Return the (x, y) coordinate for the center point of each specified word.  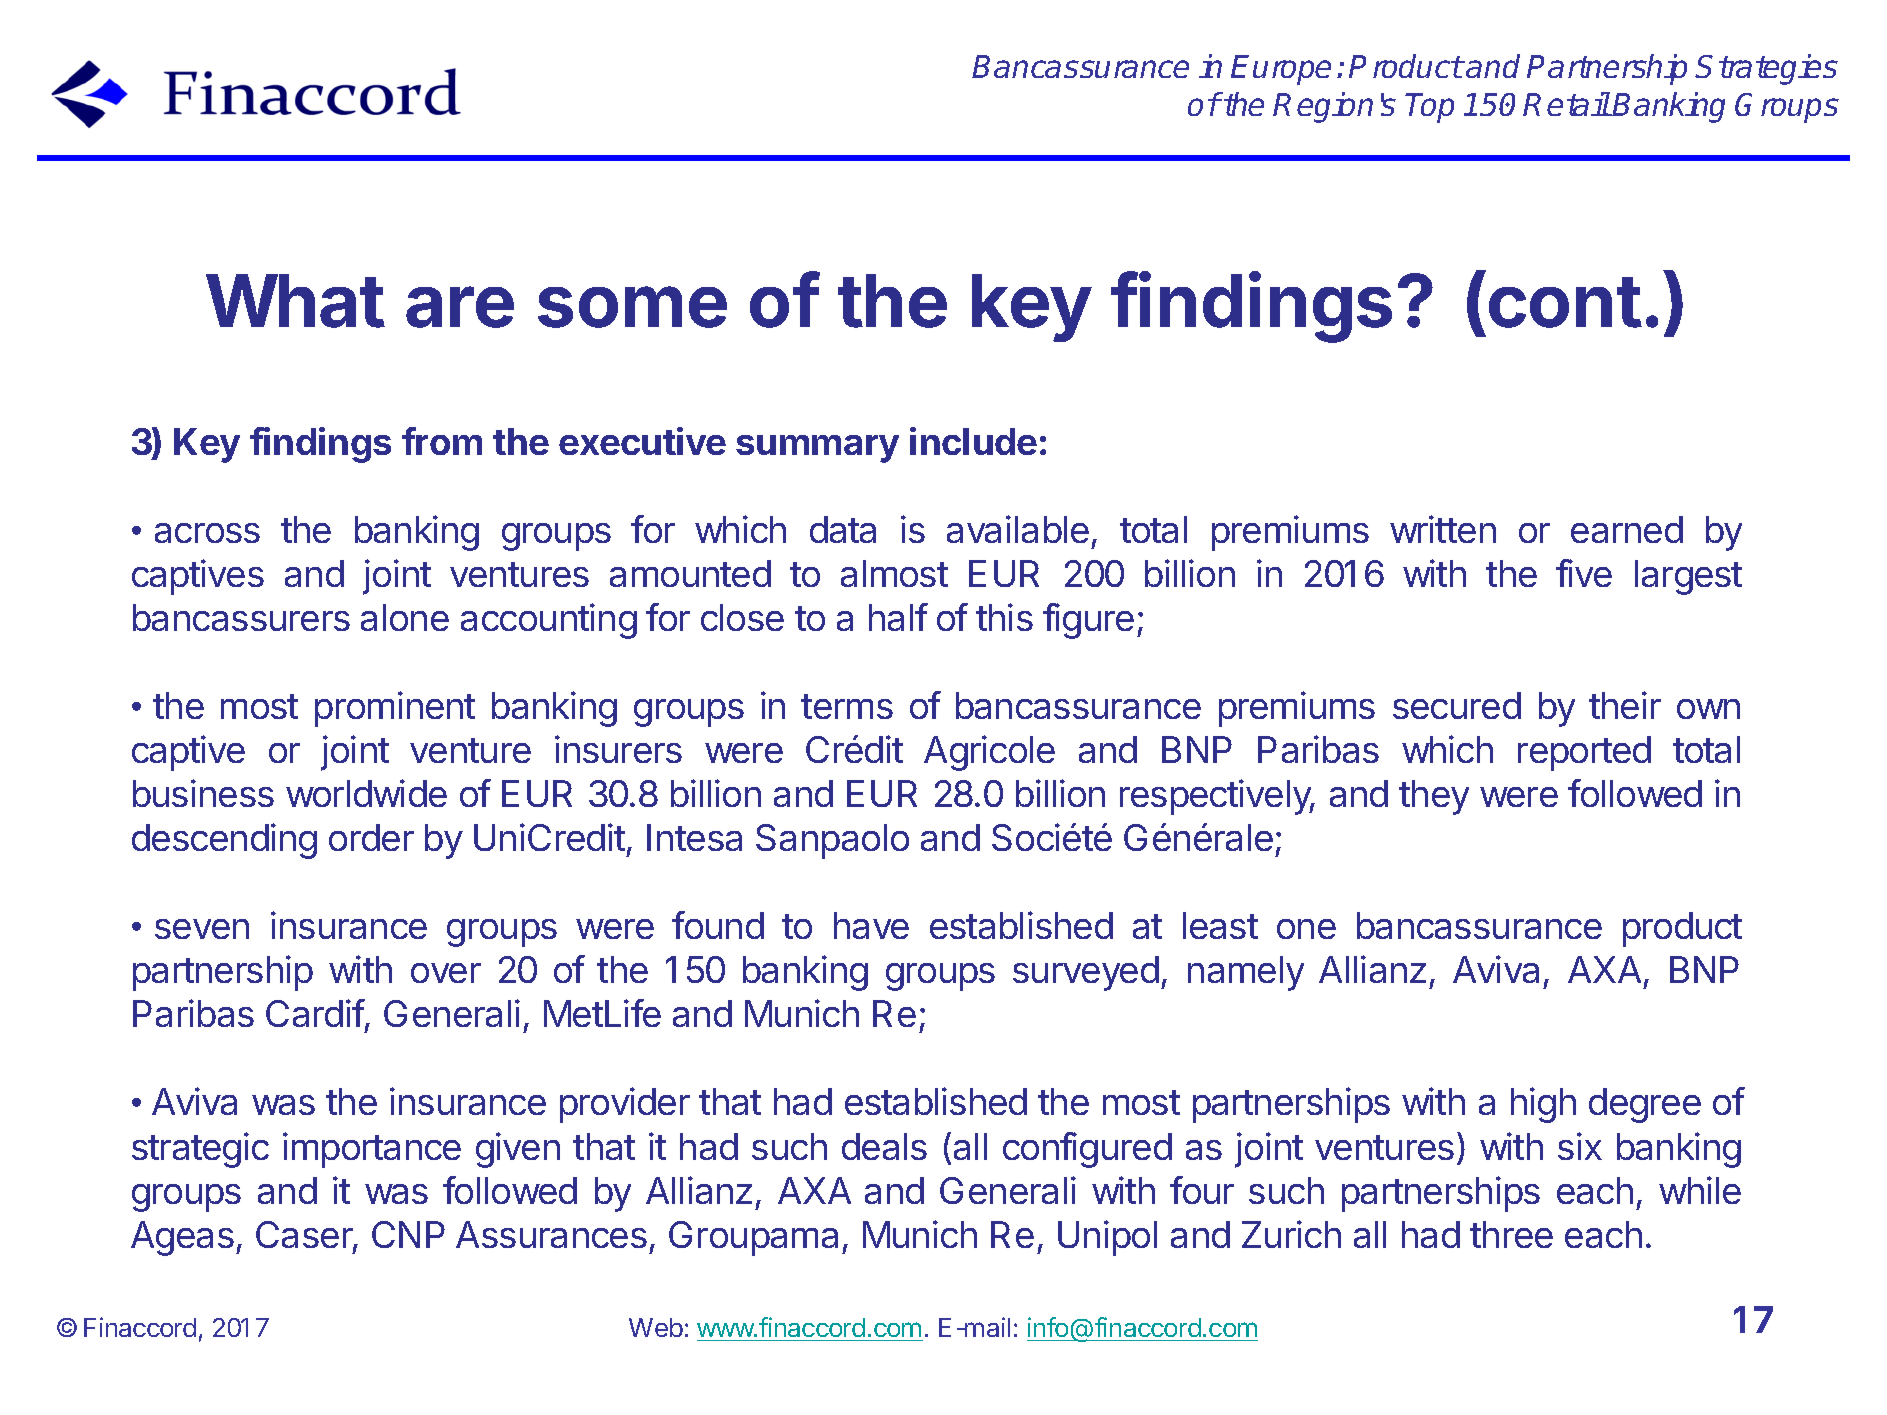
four (1202, 1190)
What (295, 301)
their (1625, 705)
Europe (1281, 70)
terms (847, 706)
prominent (395, 709)
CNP (408, 1234)
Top (1429, 108)
